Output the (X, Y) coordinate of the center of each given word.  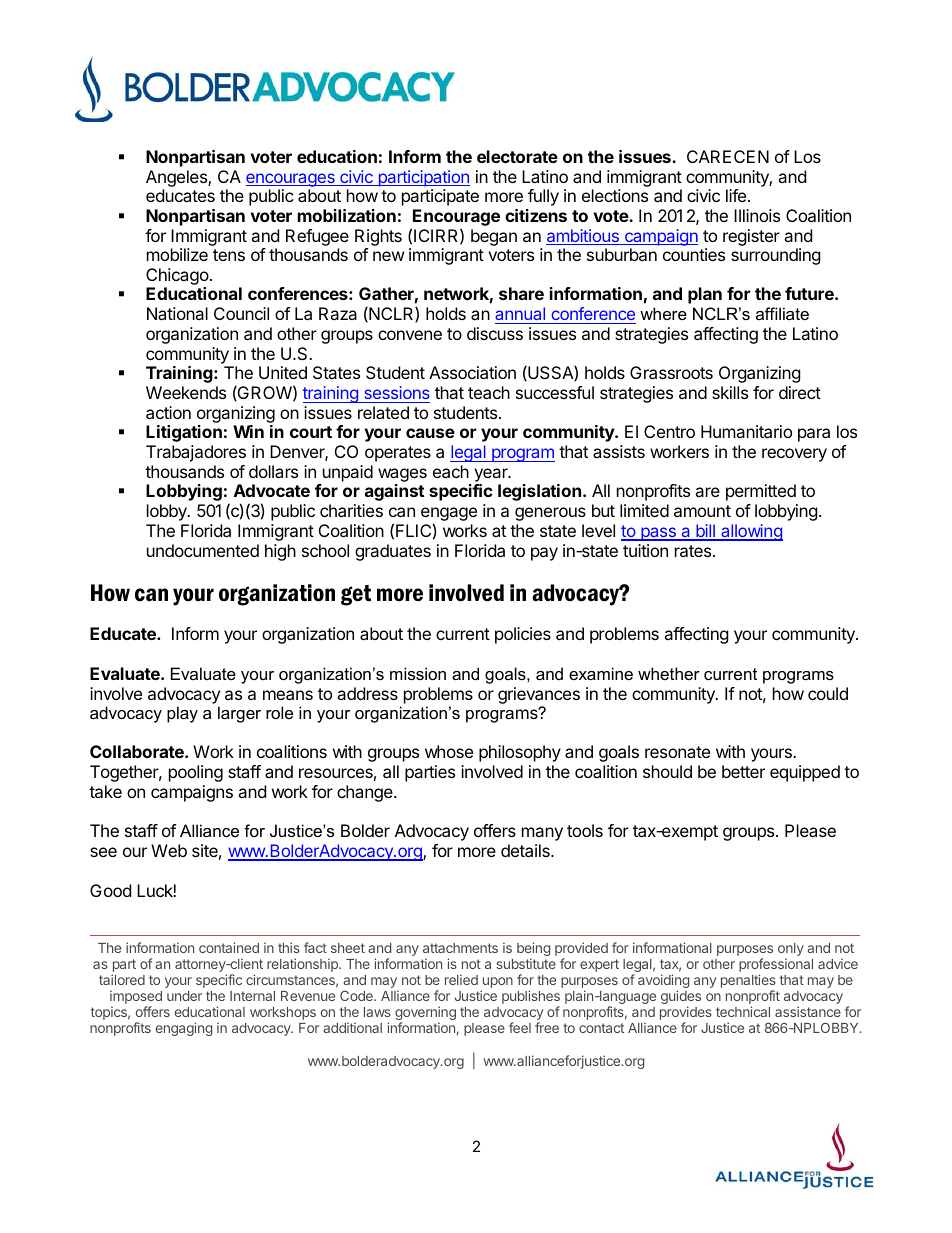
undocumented (203, 550)
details (526, 850)
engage (449, 515)
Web (169, 850)
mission (418, 673)
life (737, 195)
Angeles (177, 178)
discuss (495, 333)
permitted (761, 492)
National (177, 313)
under (184, 996)
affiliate (782, 313)
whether (669, 673)
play (182, 714)
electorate (517, 156)
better (743, 771)
